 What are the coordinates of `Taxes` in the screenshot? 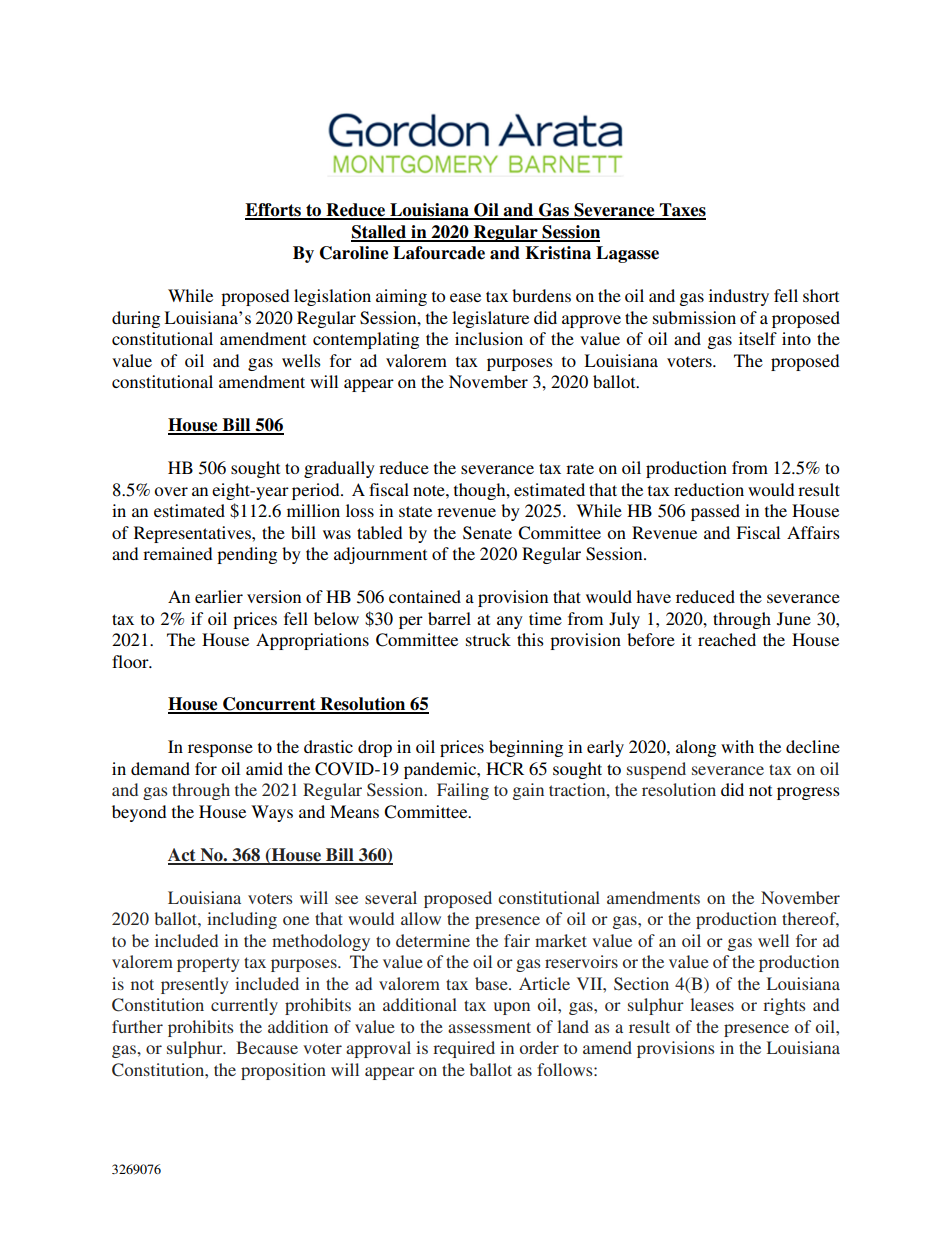 It's located at (682, 211).
